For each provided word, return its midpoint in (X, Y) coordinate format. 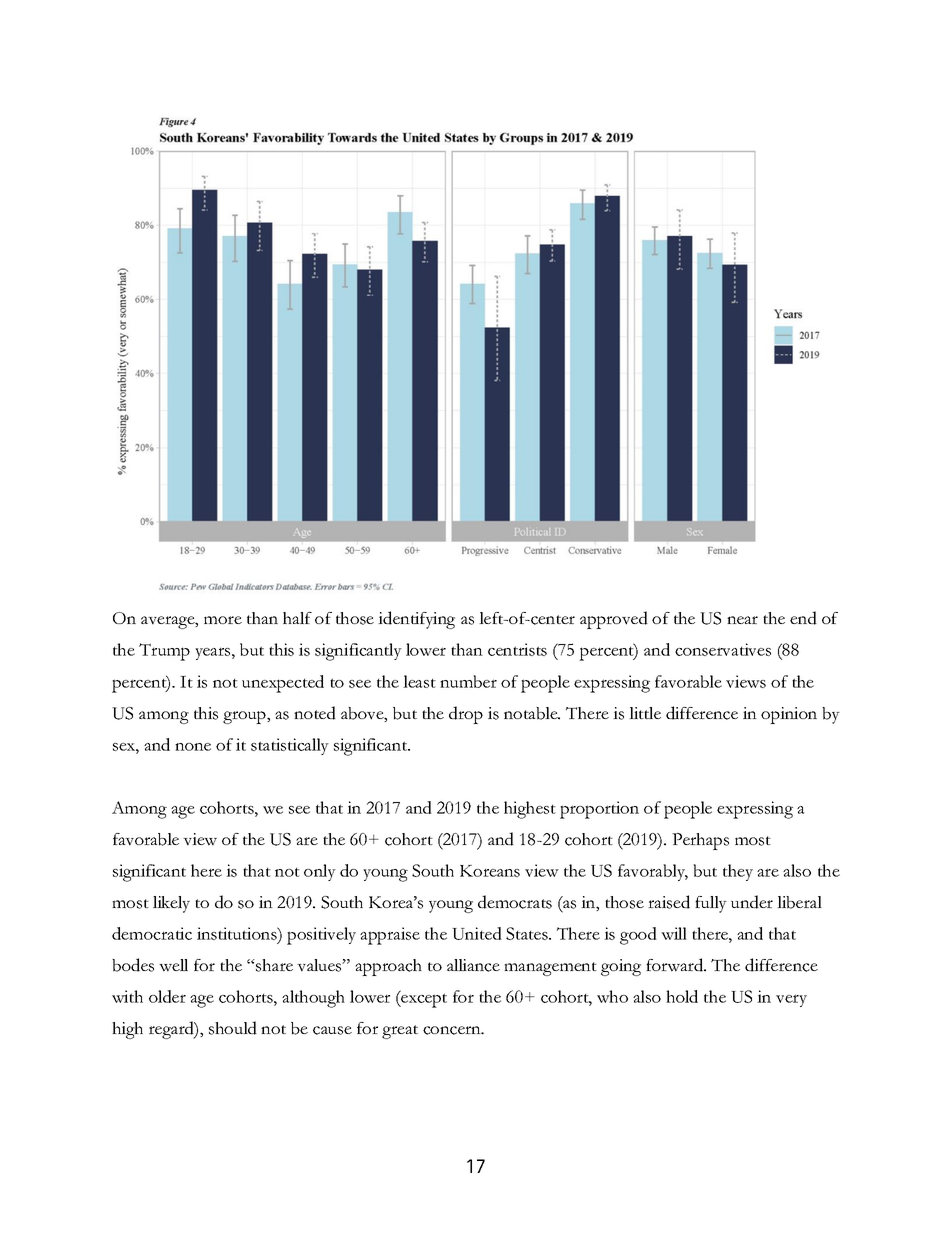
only (320, 872)
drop (466, 715)
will (674, 933)
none (193, 747)
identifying (416, 620)
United (477, 933)
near (742, 620)
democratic (152, 933)
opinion (789, 715)
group (245, 717)
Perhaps (700, 841)
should (233, 1028)
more (223, 620)
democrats (515, 902)
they (738, 872)
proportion (599, 810)
